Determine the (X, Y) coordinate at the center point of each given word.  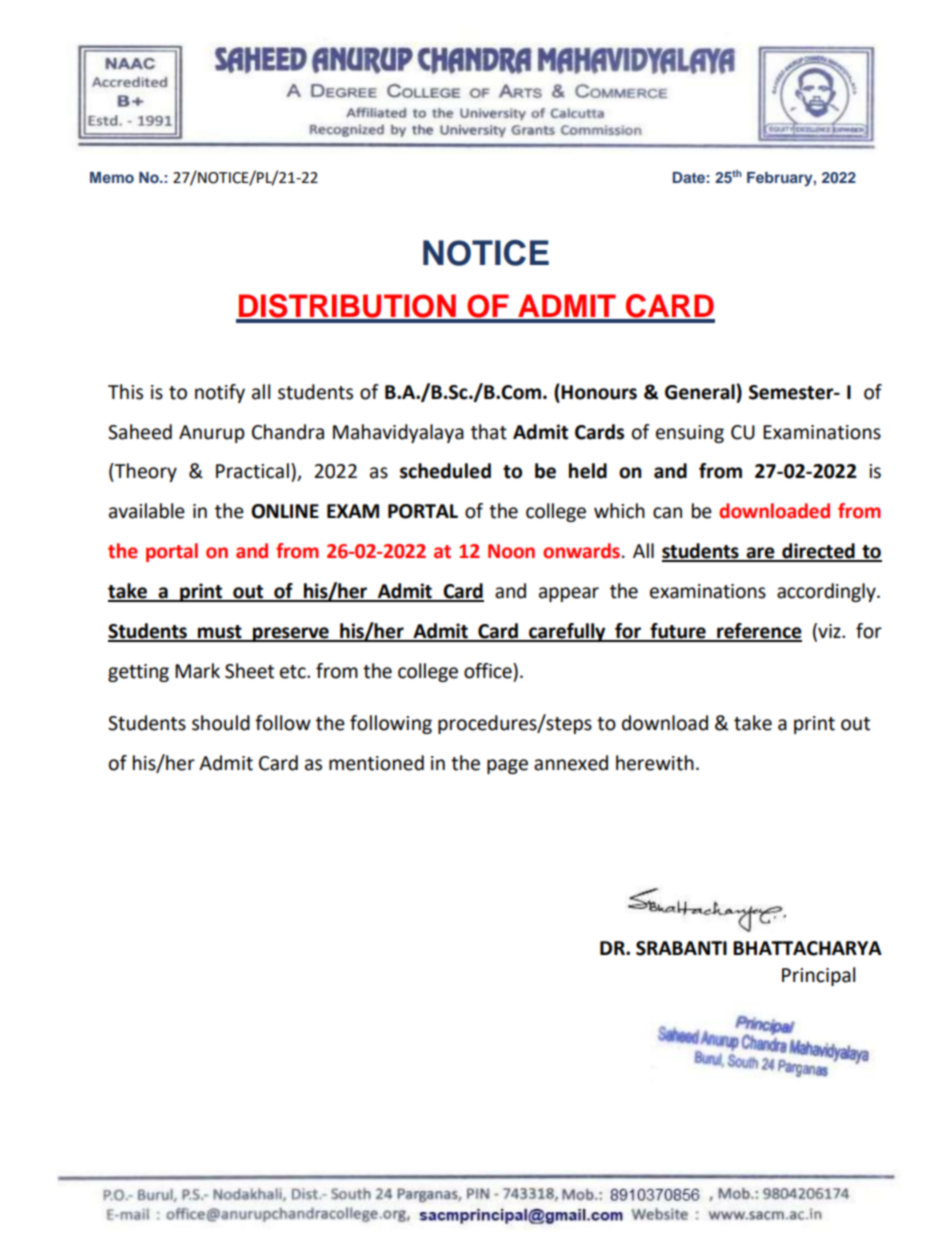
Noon (511, 551)
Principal (818, 976)
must (220, 633)
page (507, 766)
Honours (599, 392)
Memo (112, 177)
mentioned (376, 763)
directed (818, 552)
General (701, 392)
